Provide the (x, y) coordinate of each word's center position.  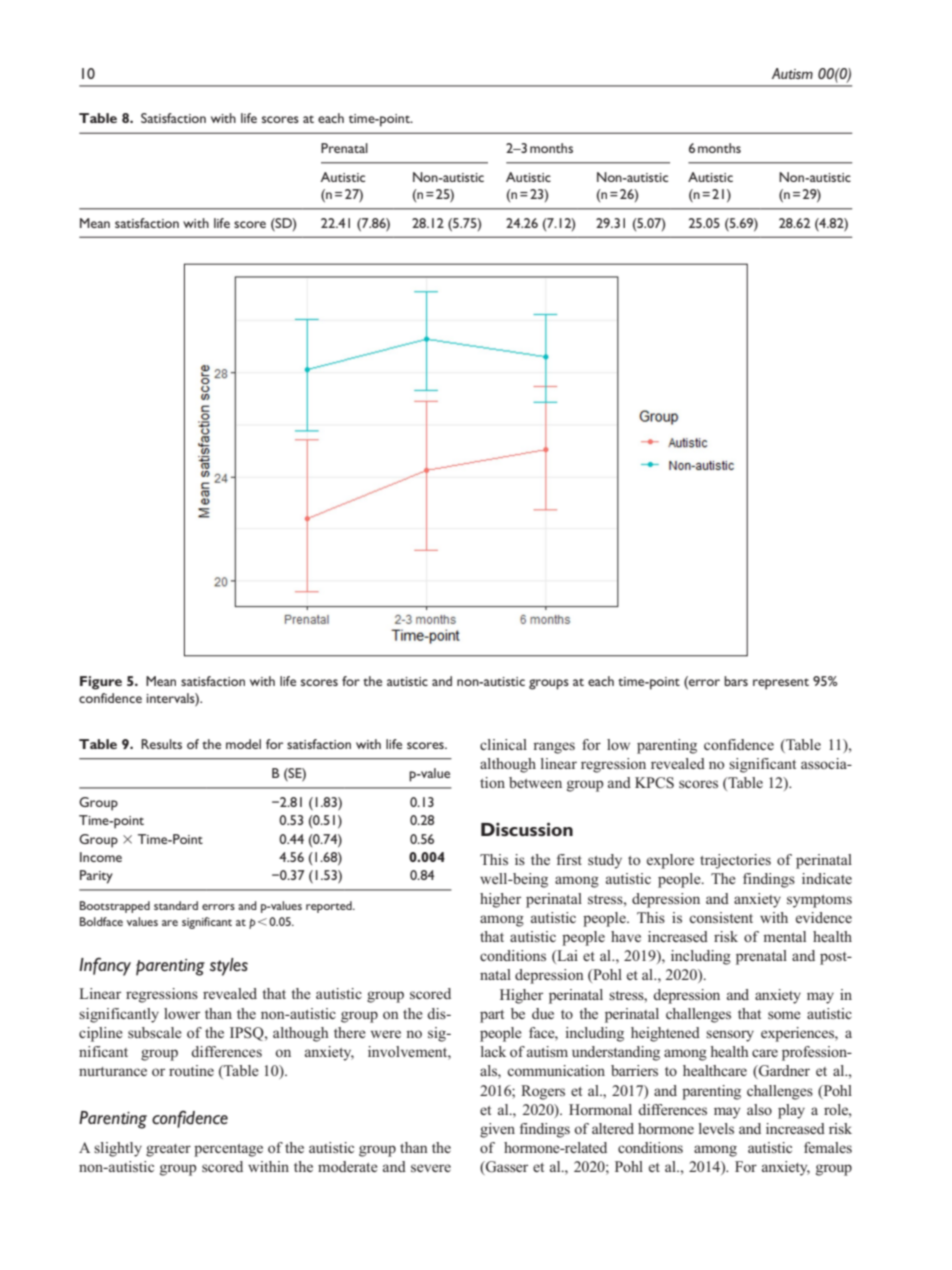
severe (431, 1168)
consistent (721, 917)
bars (736, 681)
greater (168, 1150)
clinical (503, 744)
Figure (101, 683)
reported (330, 907)
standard (176, 905)
